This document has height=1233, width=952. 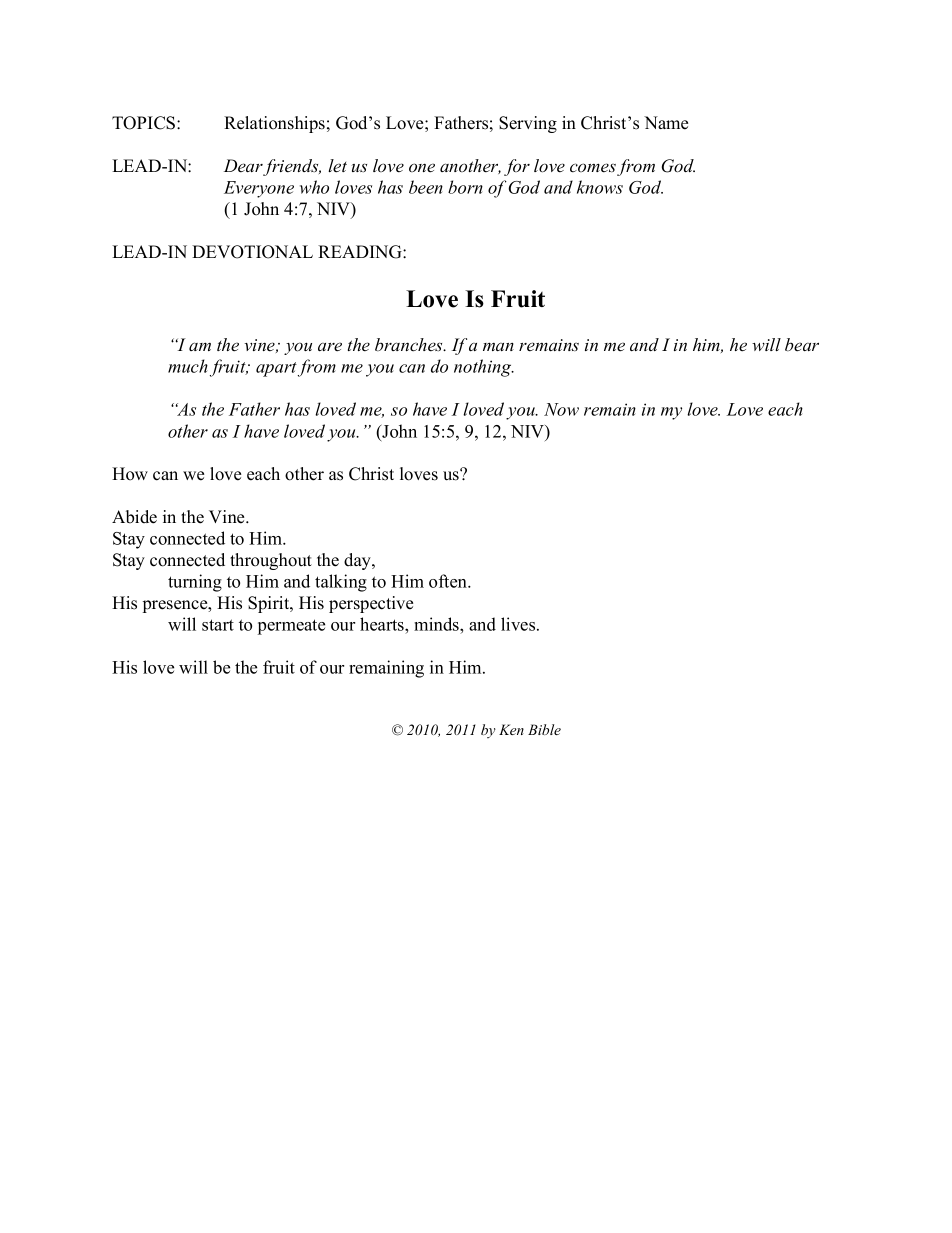 I want to click on bear, so click(x=802, y=345).
